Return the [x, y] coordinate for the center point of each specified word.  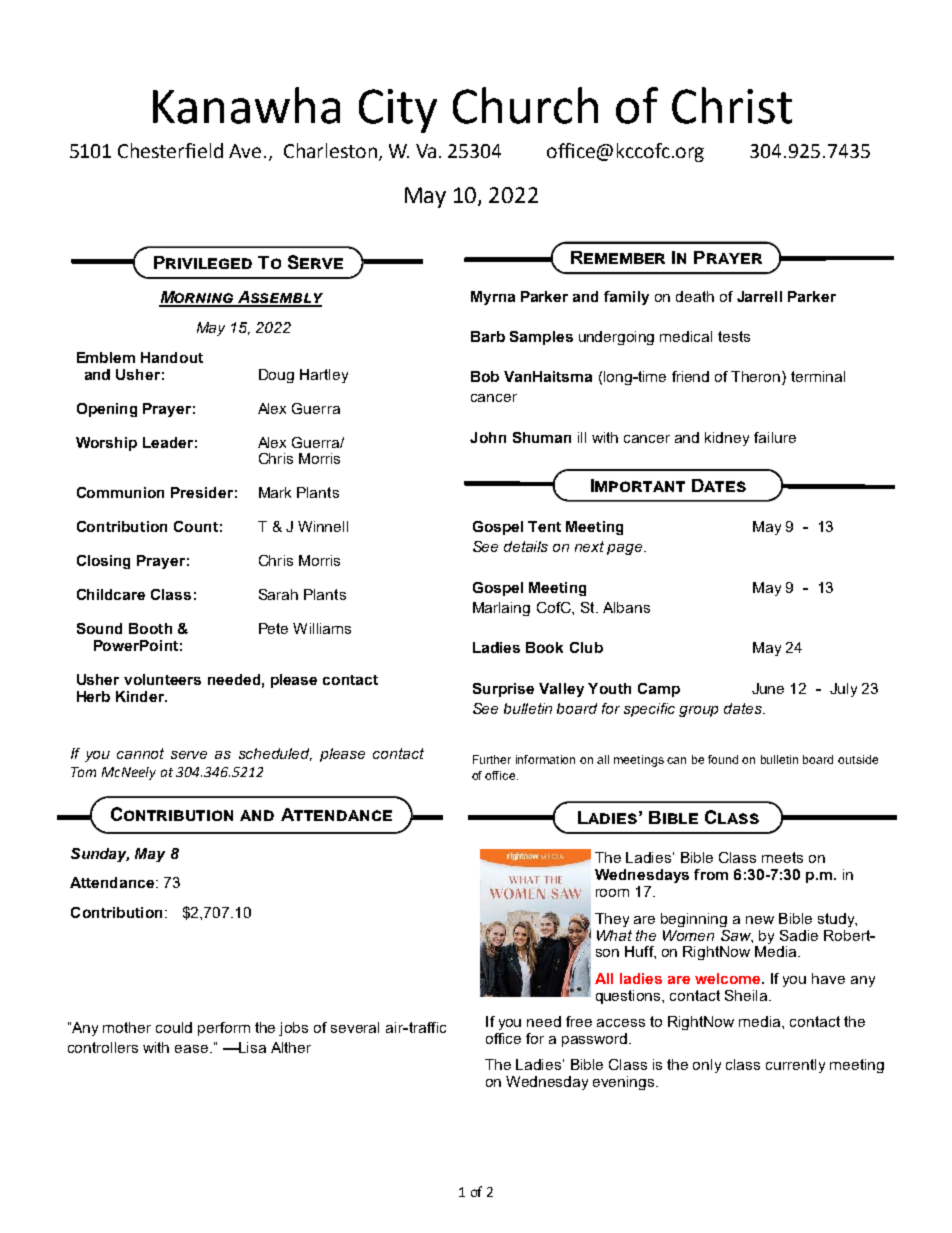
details [526, 546]
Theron [757, 378]
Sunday [100, 855]
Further [492, 759]
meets [782, 857]
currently [795, 1066]
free [579, 1021]
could [174, 1027]
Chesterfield [170, 150]
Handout [172, 357]
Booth [150, 628]
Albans [626, 607]
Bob [485, 376]
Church [525, 105]
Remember [618, 257]
